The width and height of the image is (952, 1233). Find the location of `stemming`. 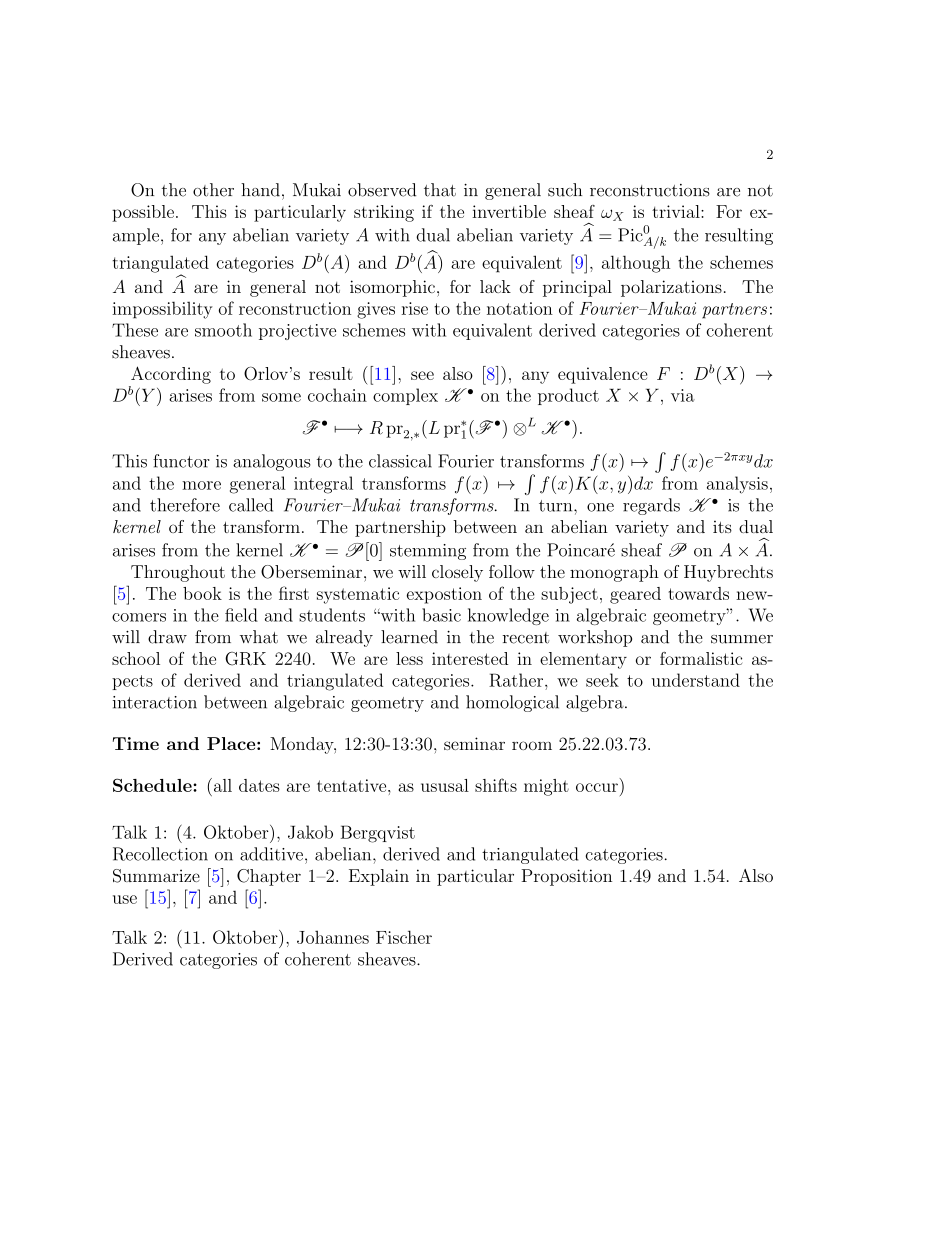

stemming is located at coordinates (428, 552).
